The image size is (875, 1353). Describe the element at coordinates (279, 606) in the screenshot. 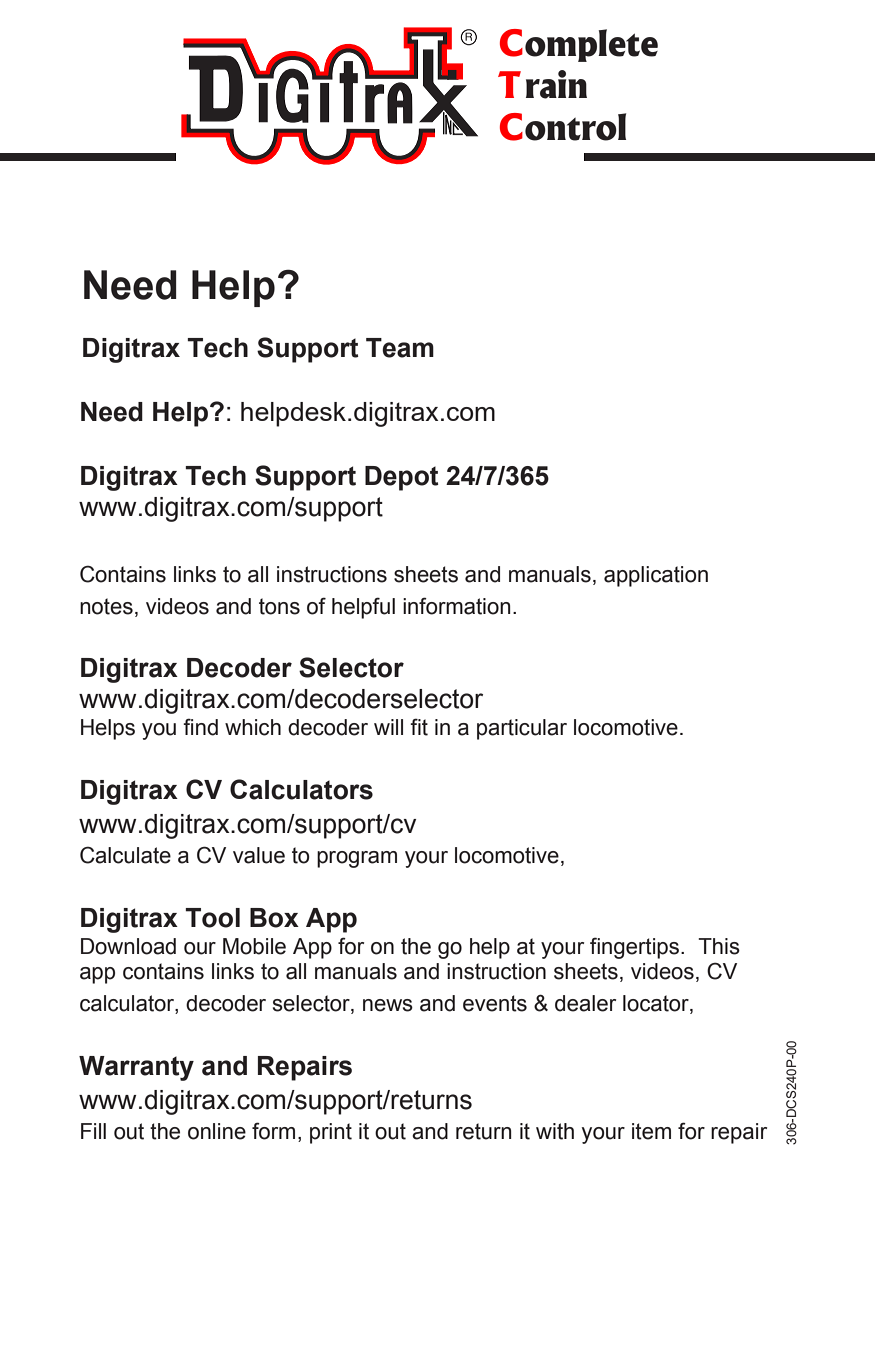

I see `tons` at that location.
